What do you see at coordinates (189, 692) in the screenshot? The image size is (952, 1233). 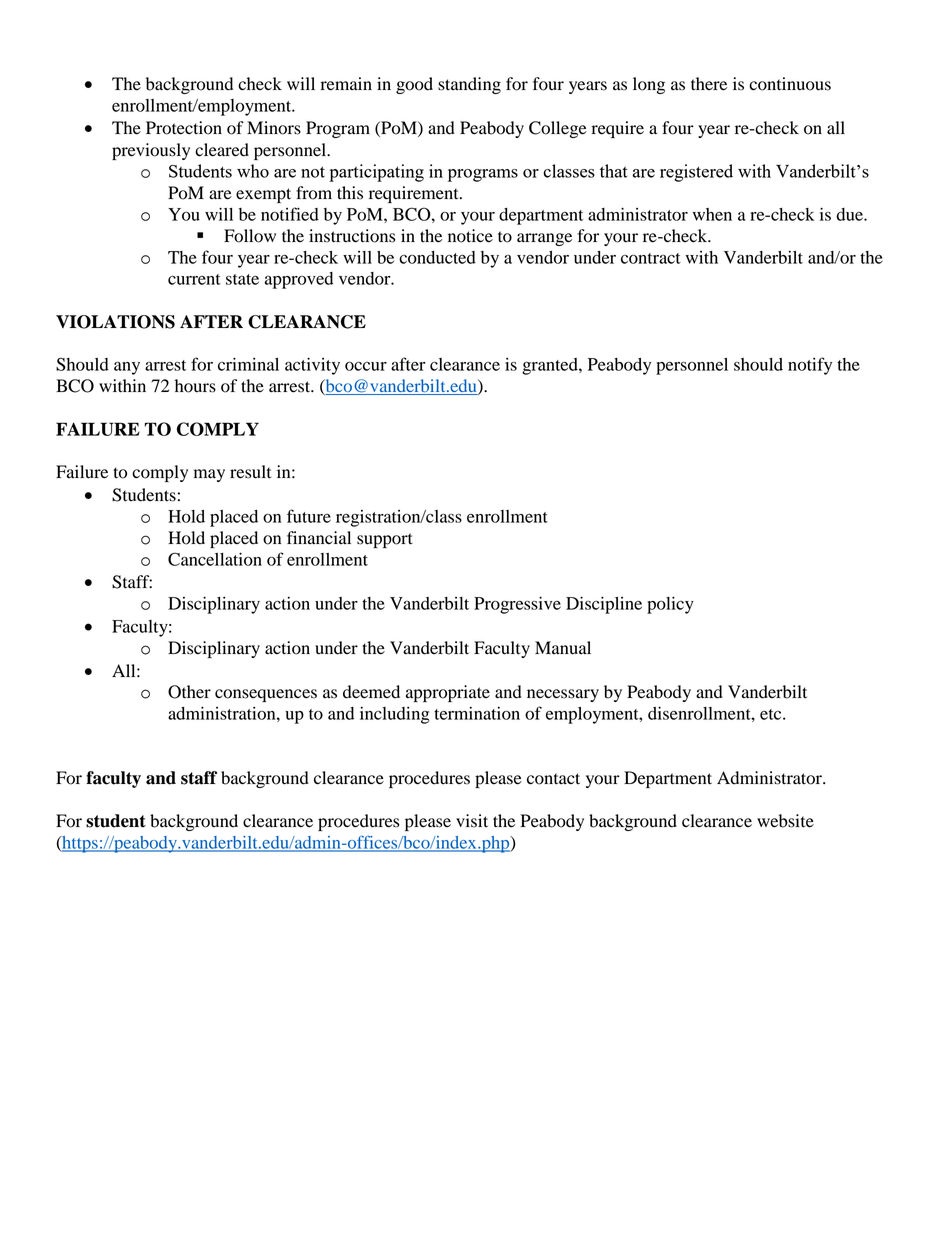 I see `Other` at bounding box center [189, 692].
